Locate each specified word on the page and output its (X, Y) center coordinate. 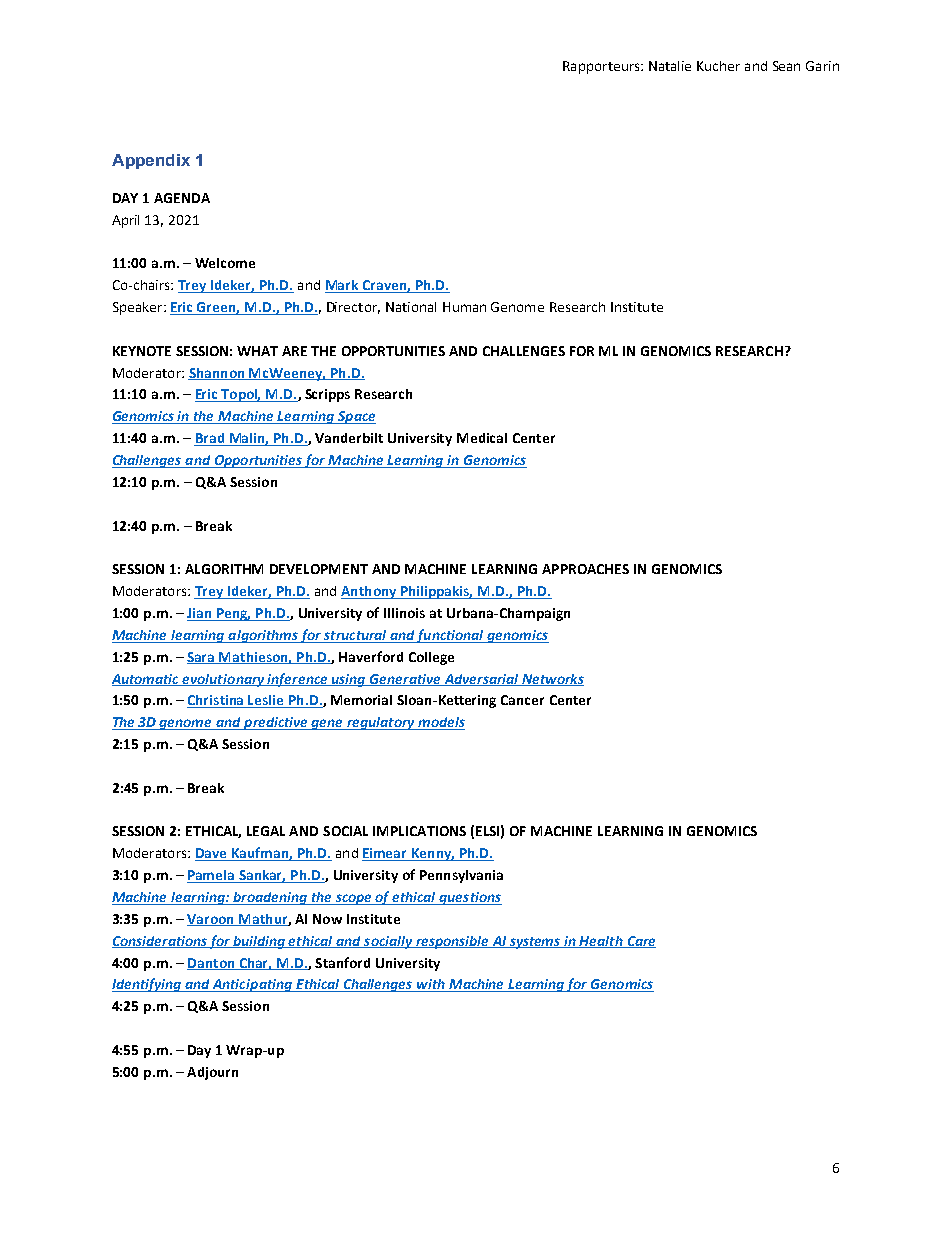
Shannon (217, 374)
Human (464, 307)
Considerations (160, 942)
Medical (482, 438)
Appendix (151, 161)
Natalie (670, 66)
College (431, 658)
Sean (786, 66)
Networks (552, 680)
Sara (202, 658)
